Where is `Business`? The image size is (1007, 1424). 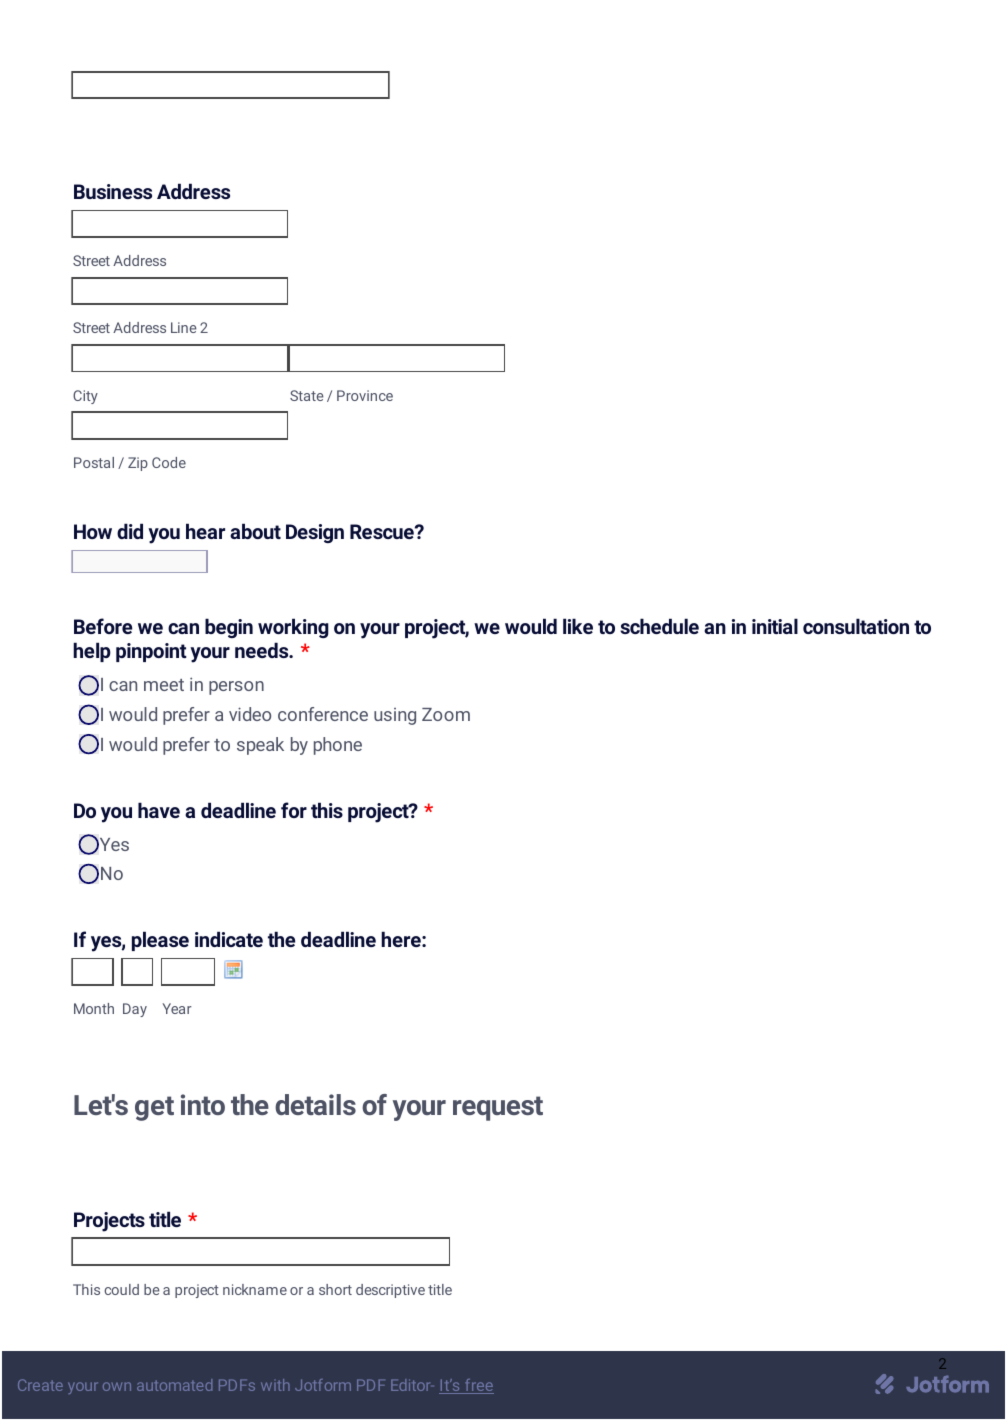
Business is located at coordinates (113, 191).
